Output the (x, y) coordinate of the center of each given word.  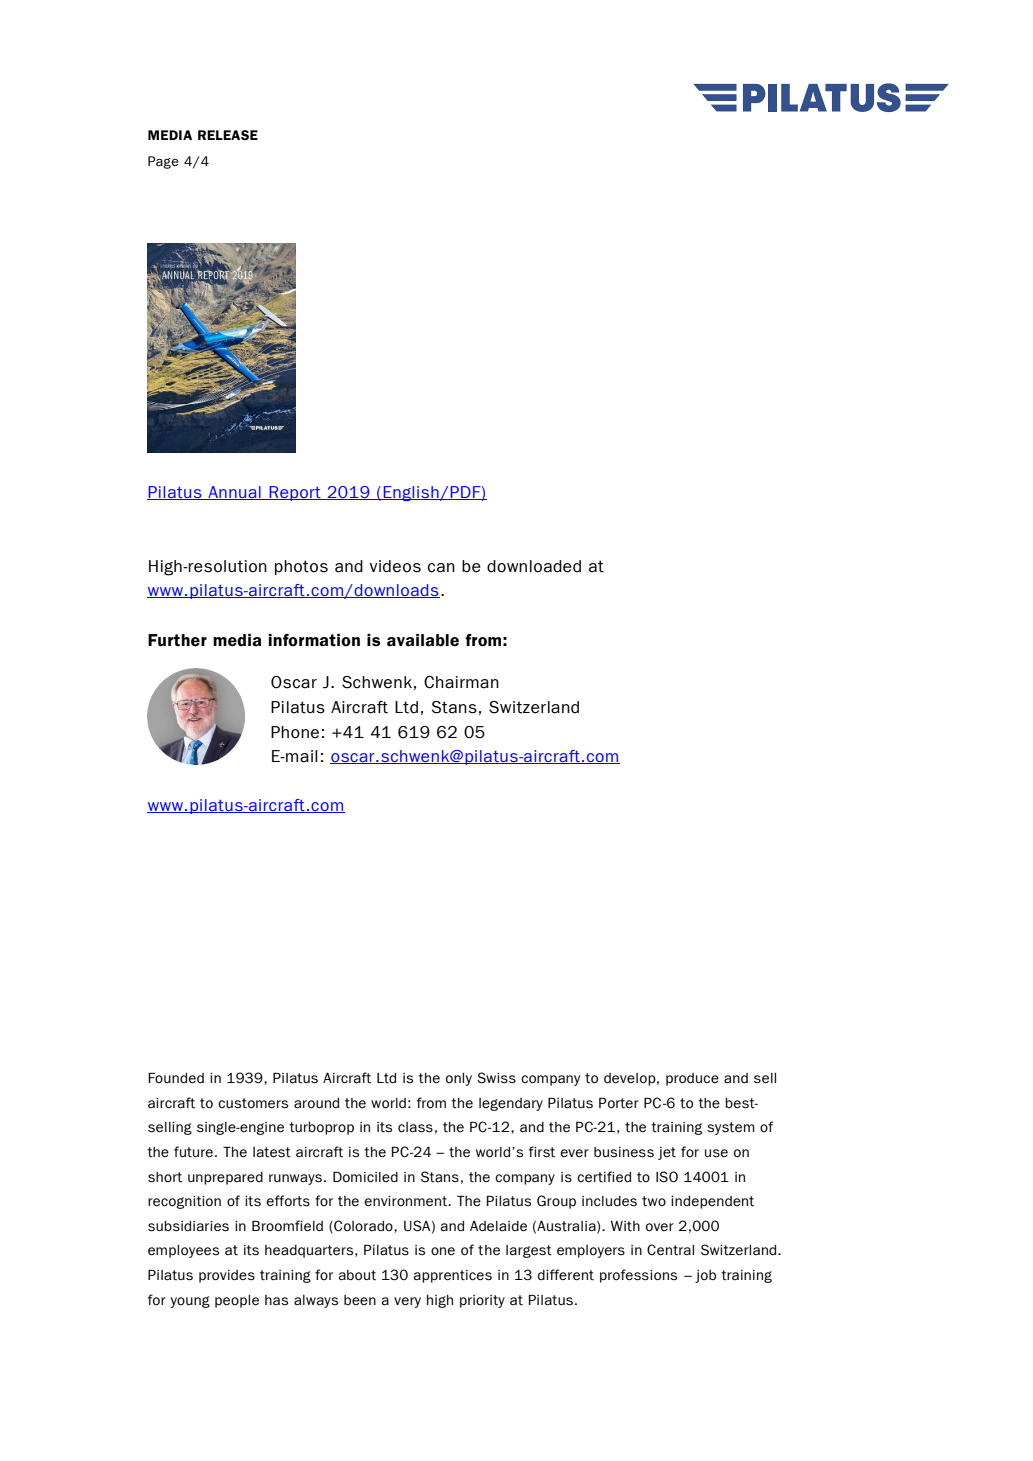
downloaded (534, 566)
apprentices (453, 1276)
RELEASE (228, 135)
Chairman (461, 682)
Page (163, 162)
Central (670, 1250)
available (423, 640)
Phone (295, 732)
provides (227, 1276)
